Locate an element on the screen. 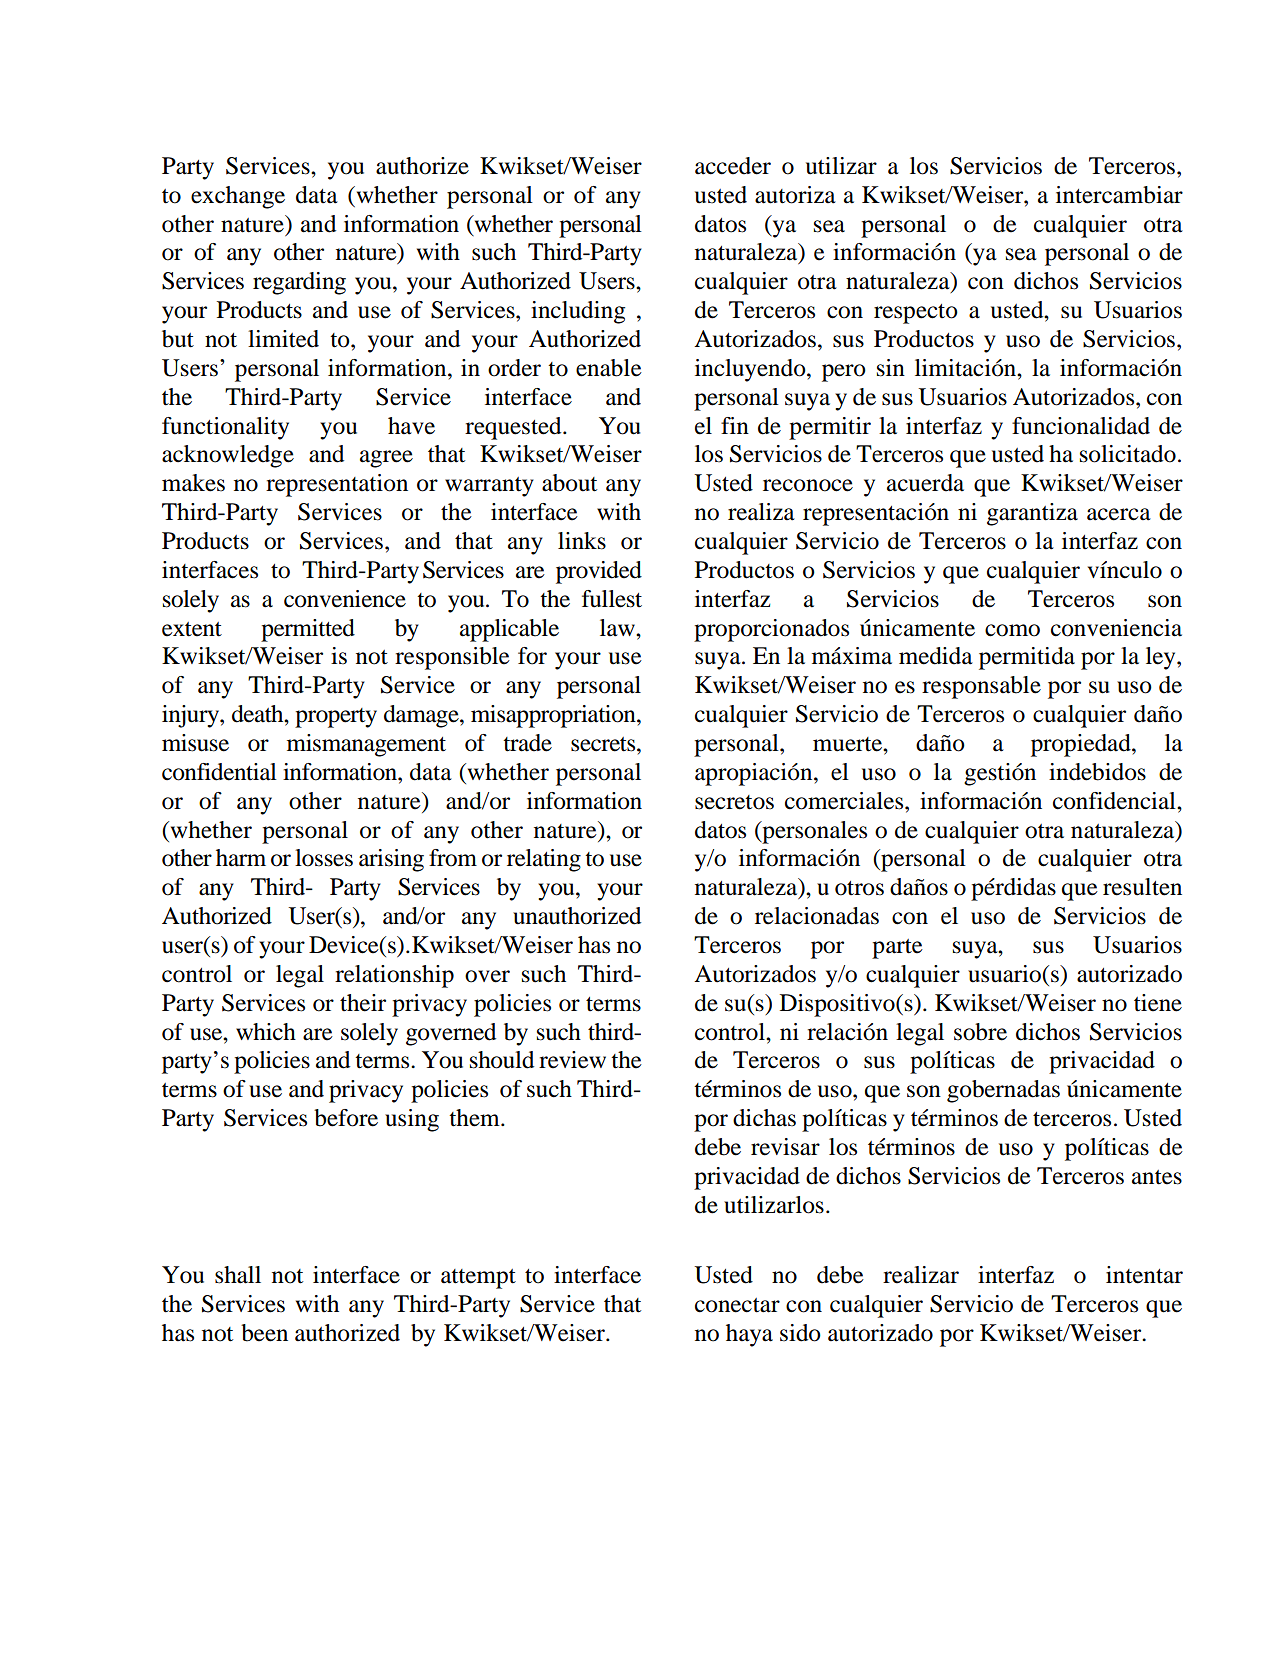  pero is located at coordinates (844, 373).
